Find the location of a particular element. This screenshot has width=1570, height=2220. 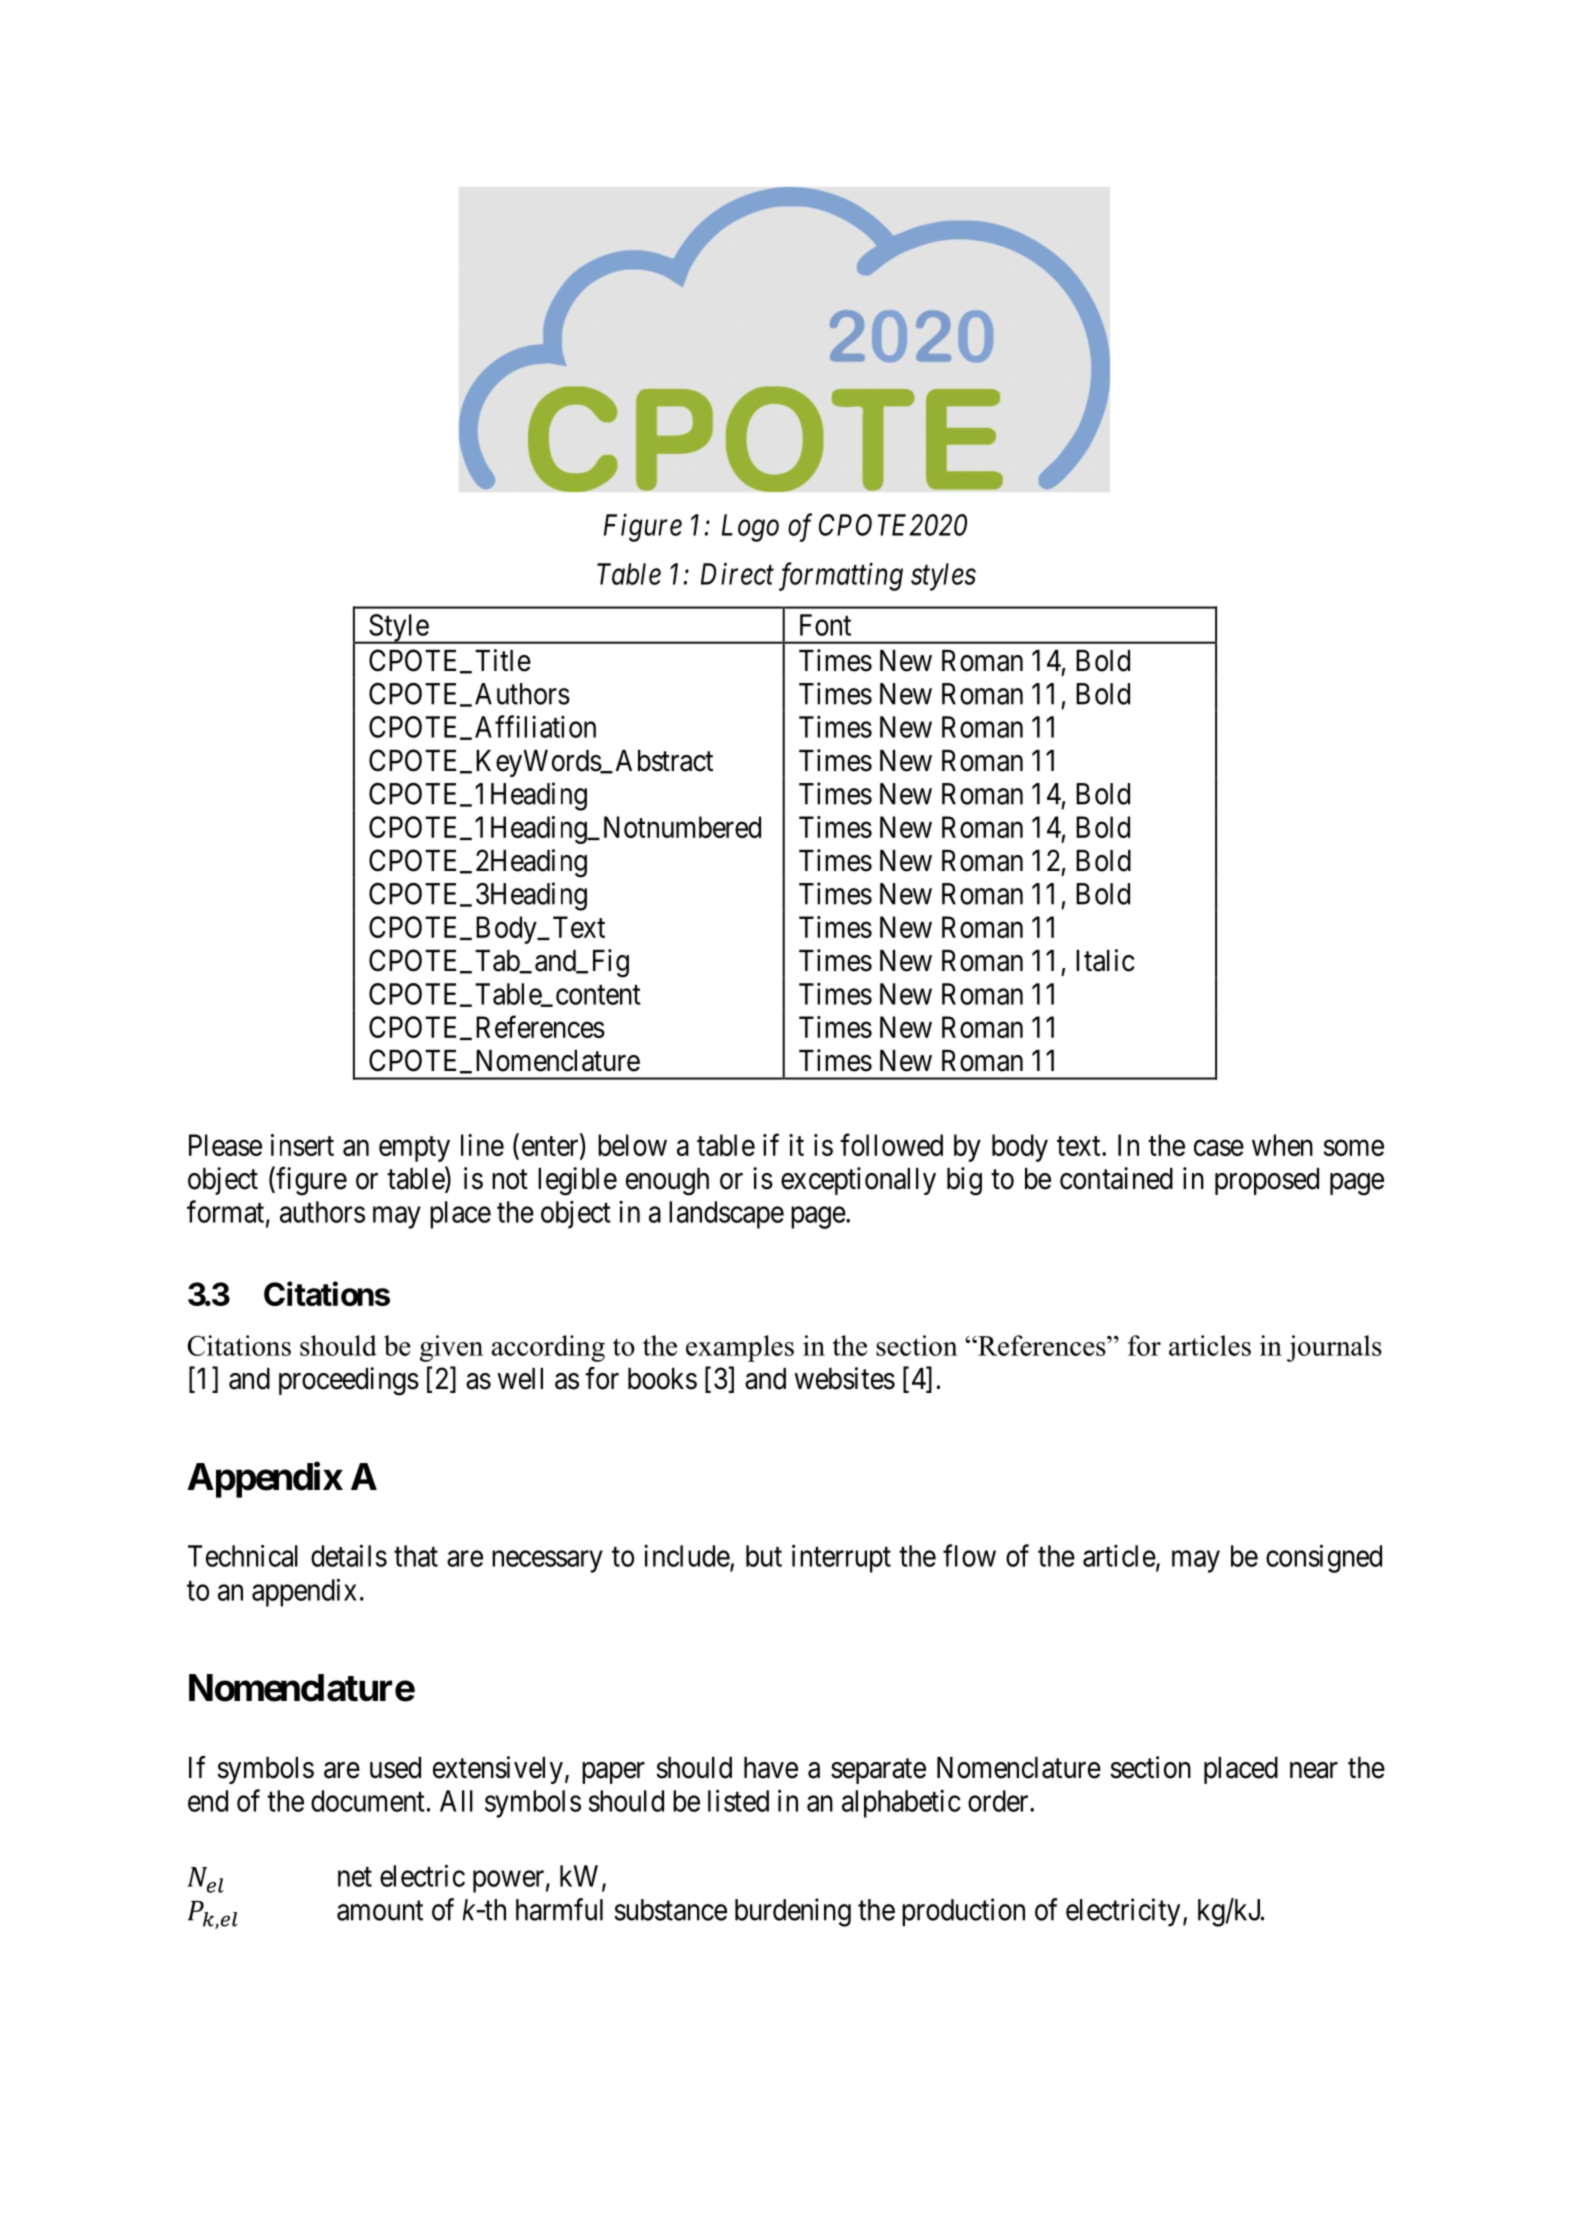

insert is located at coordinates (302, 1145).
